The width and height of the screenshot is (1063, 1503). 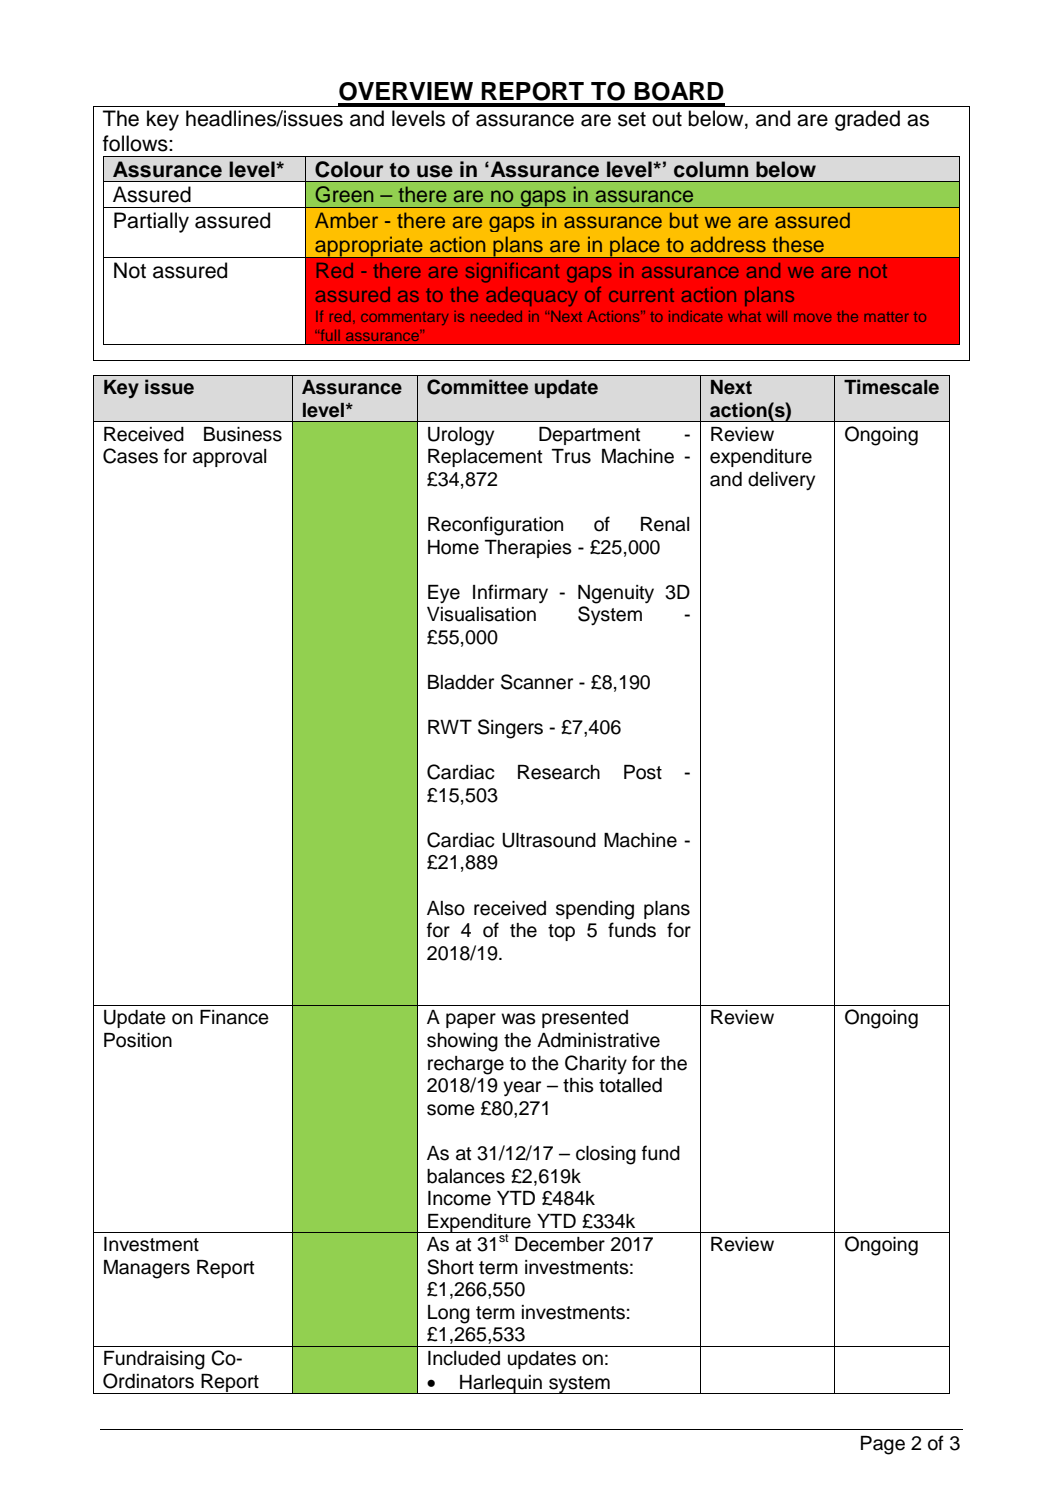 What do you see at coordinates (522, 1088) in the screenshot?
I see `year` at bounding box center [522, 1088].
